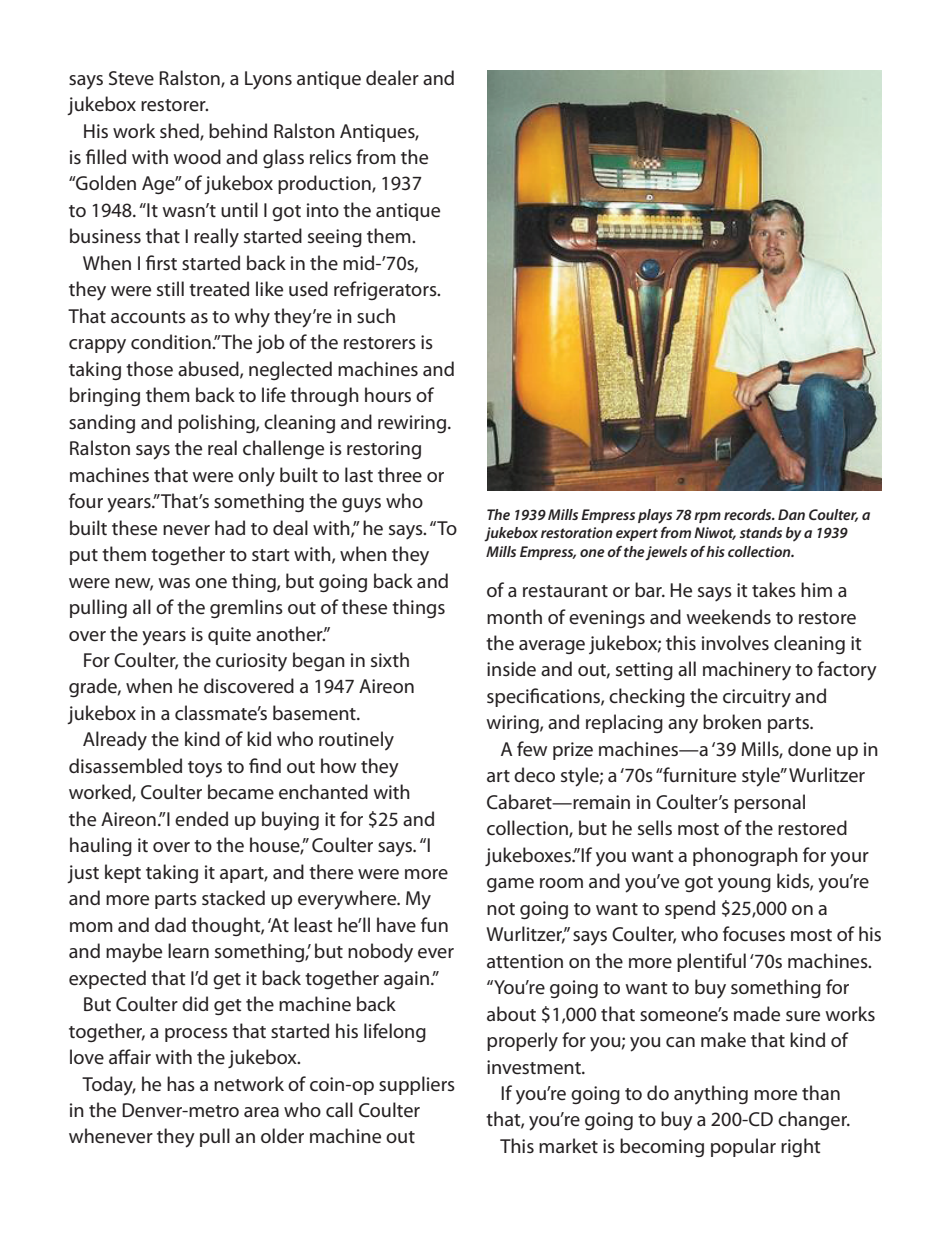 The height and width of the image is (1233, 952). I want to click on production, so click(325, 184).
